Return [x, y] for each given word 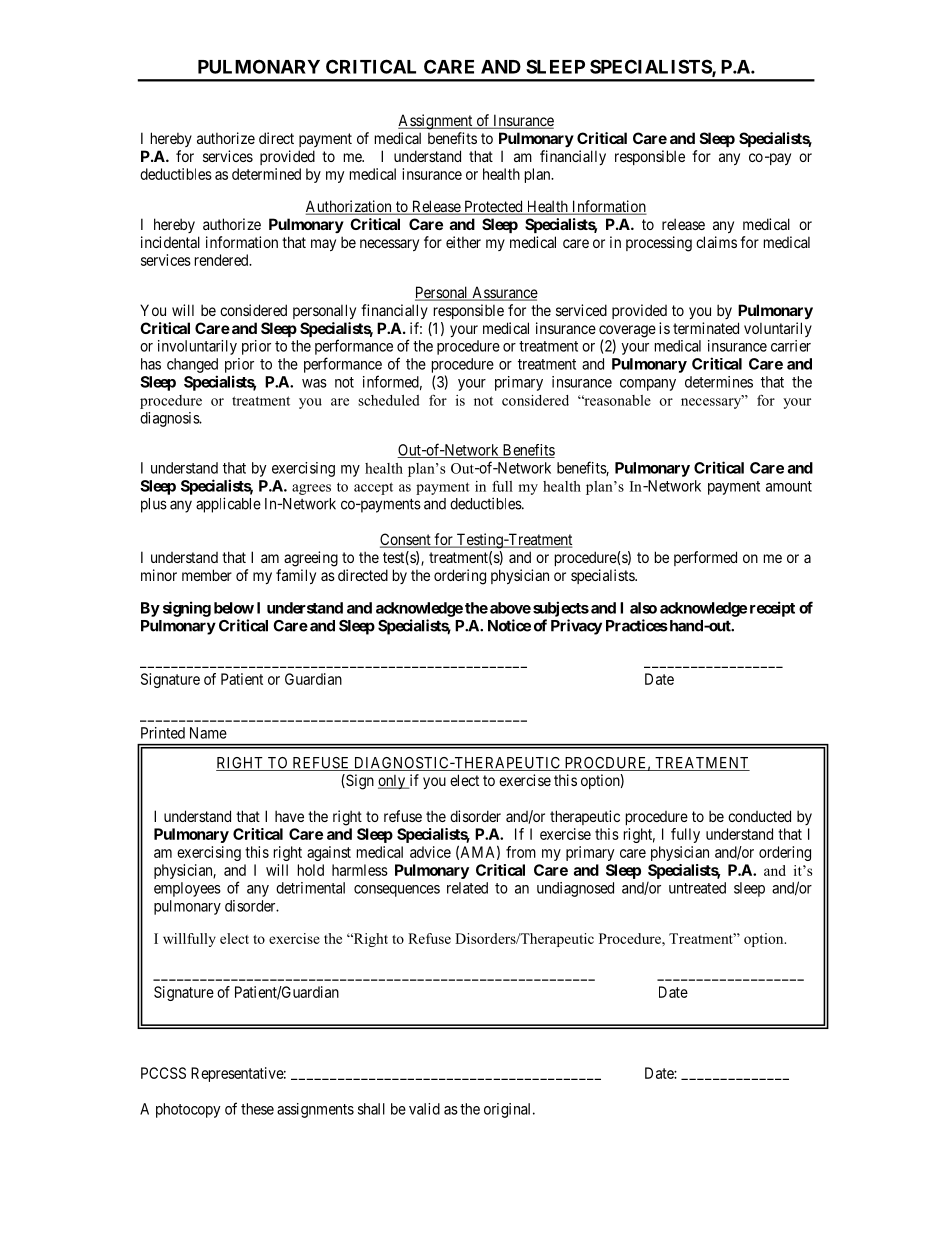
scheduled [389, 400]
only [393, 781]
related [467, 888]
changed [192, 365]
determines [719, 382]
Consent [406, 540]
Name [208, 733]
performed [705, 558]
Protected [493, 207]
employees [187, 889]
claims [716, 242]
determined [266, 174]
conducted [759, 816]
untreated [697, 888]
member [207, 575]
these [257, 1109]
